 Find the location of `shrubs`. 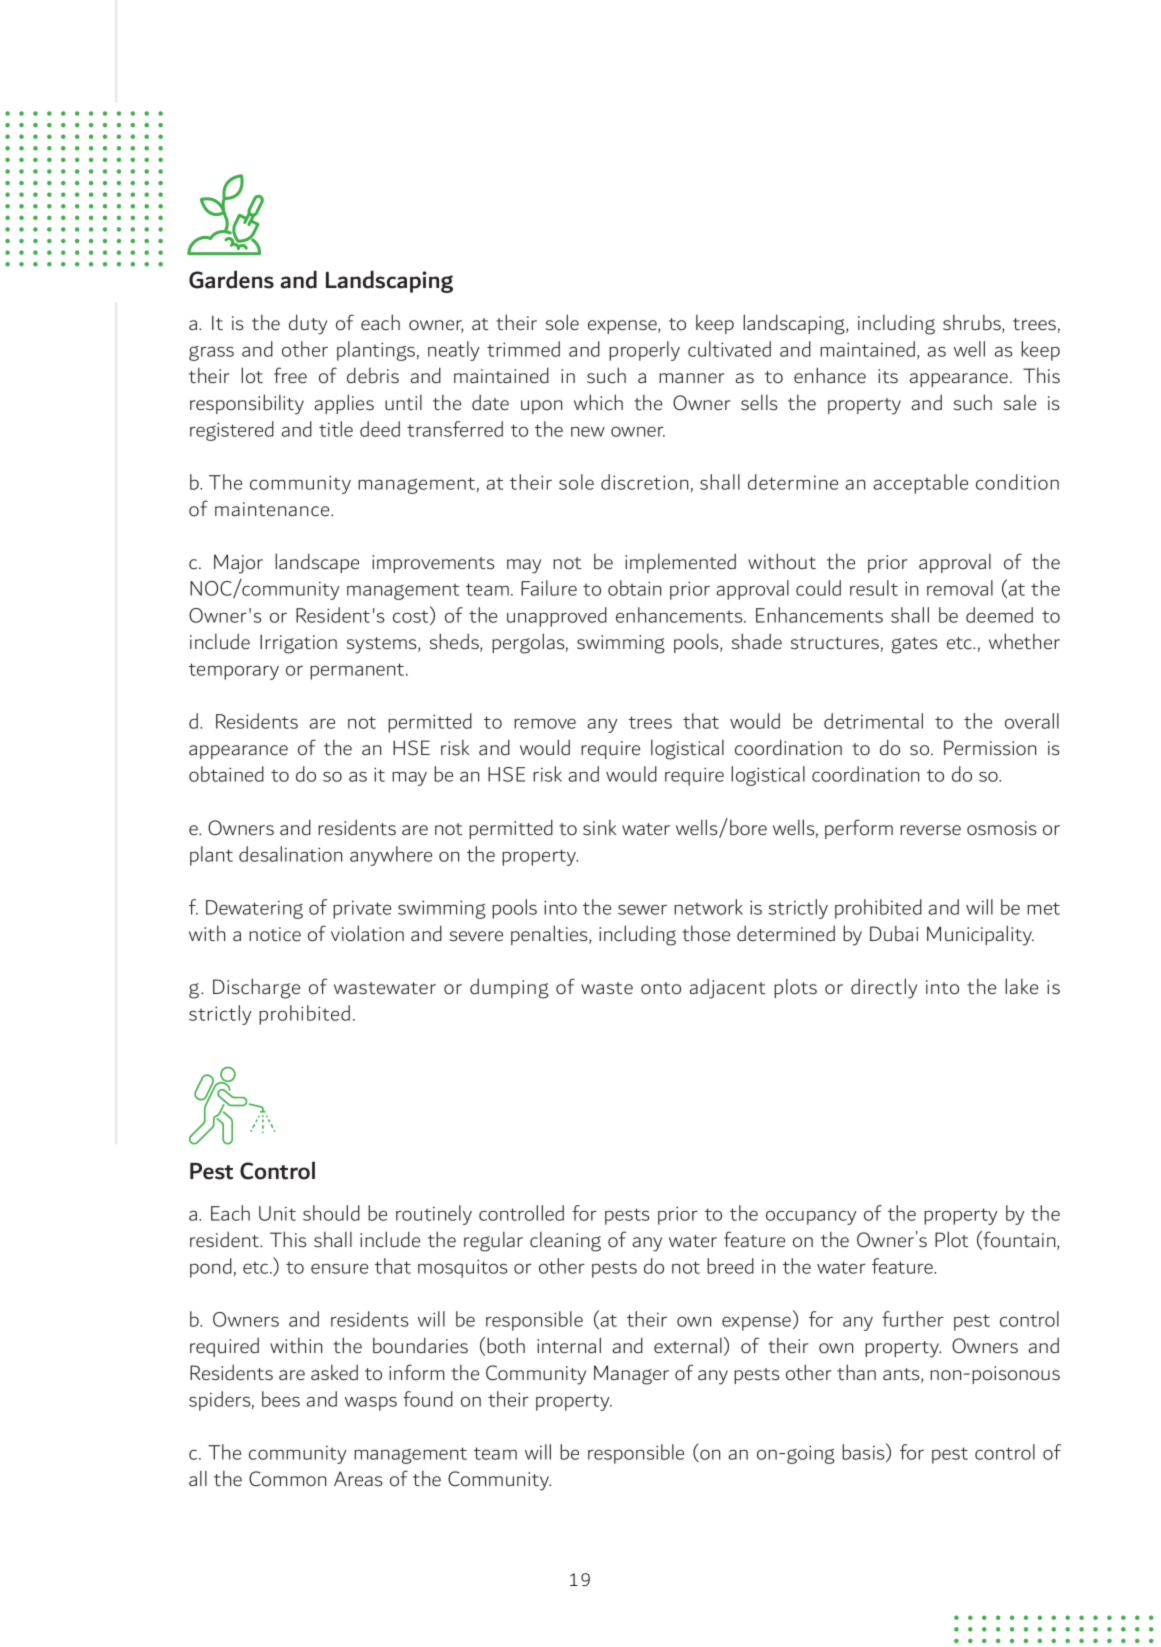

shrubs is located at coordinates (973, 324).
